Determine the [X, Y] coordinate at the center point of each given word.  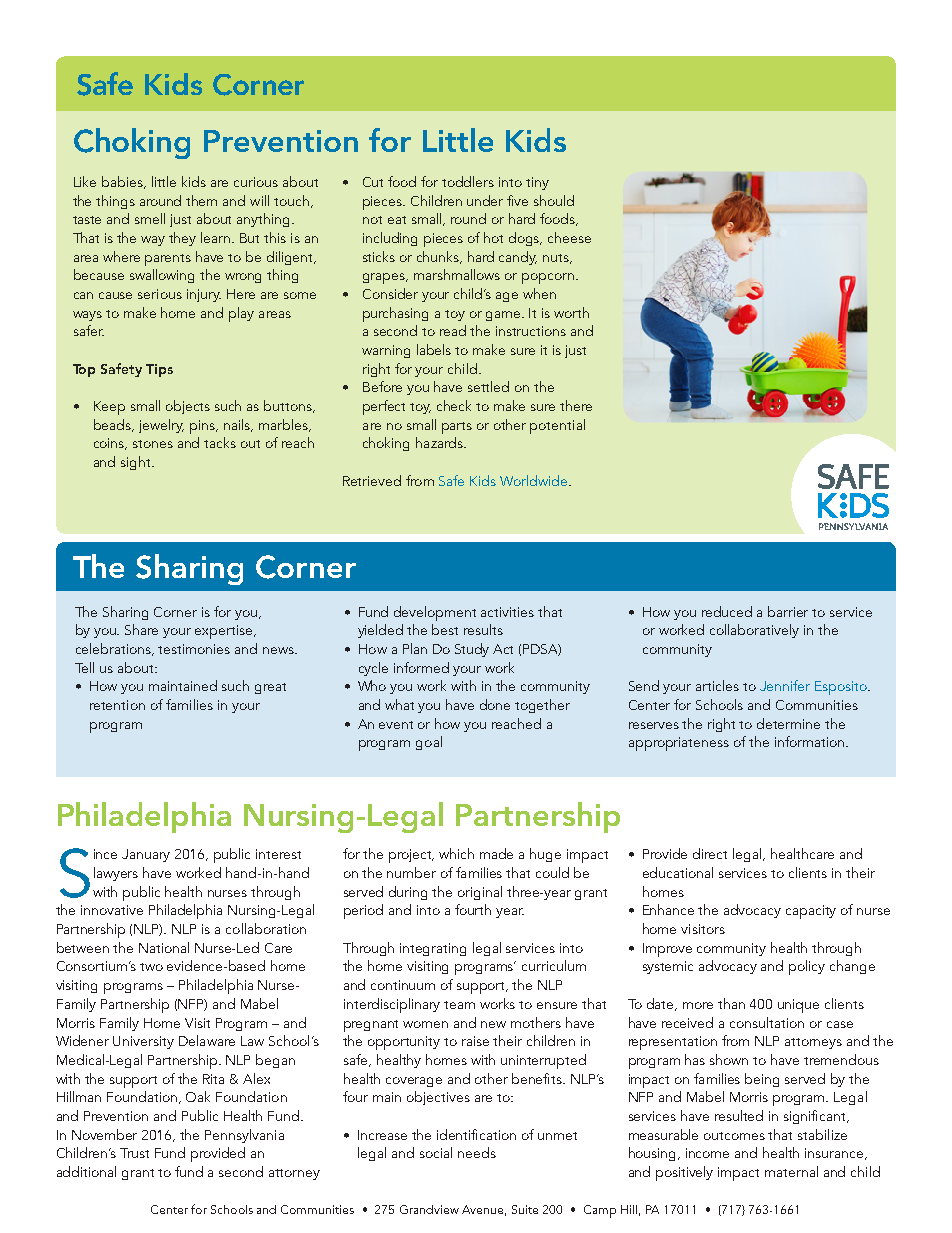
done [495, 704]
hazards [440, 442]
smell [150, 218]
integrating [433, 949]
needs [477, 1152]
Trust [134, 1153]
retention [117, 705]
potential [557, 426]
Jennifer [785, 685]
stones [153, 444]
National [164, 947]
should [554, 200]
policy [807, 967]
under [485, 200]
